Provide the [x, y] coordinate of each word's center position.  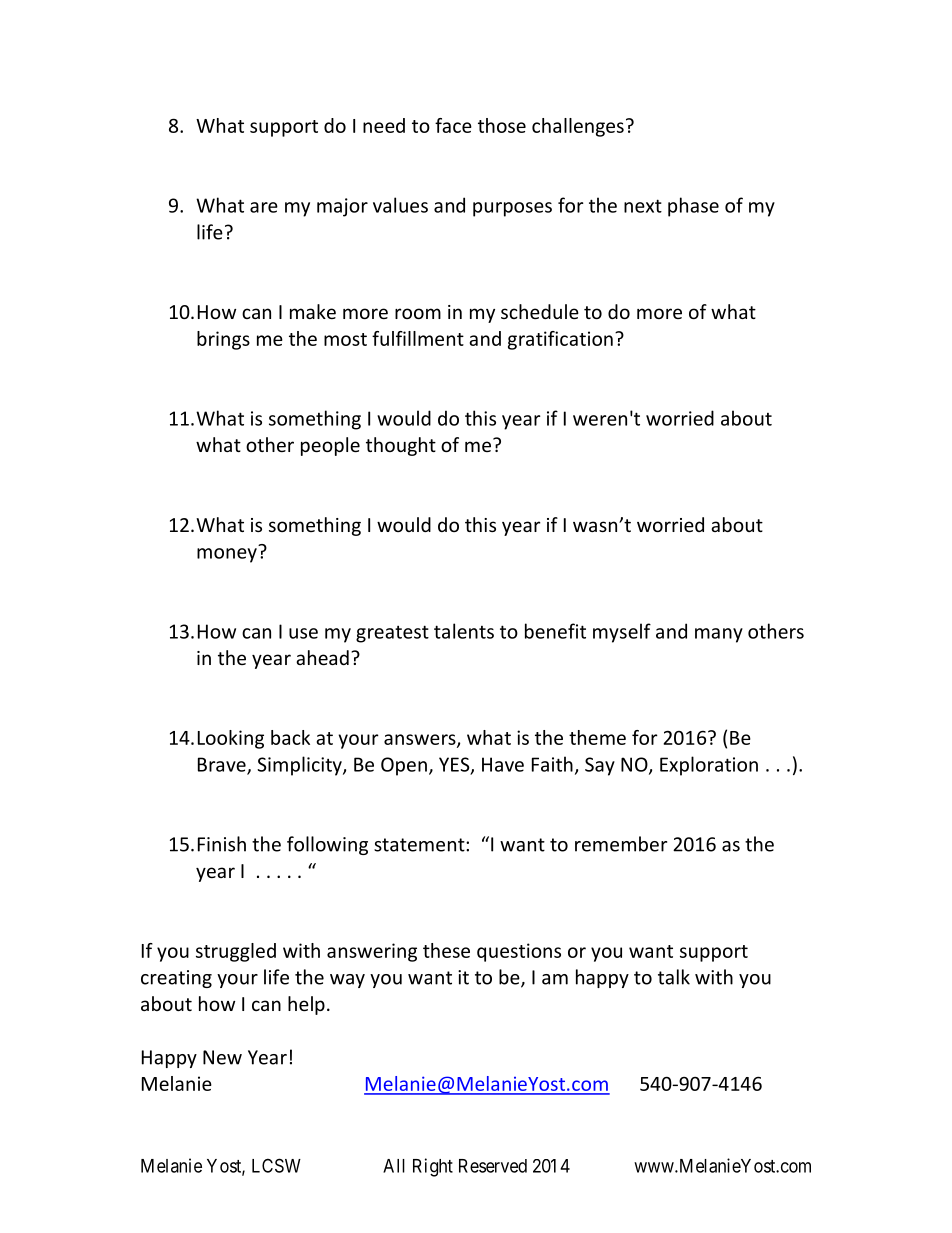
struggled [236, 952]
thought [401, 446]
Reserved [493, 1166]
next [643, 206]
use [303, 633]
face [453, 125]
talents [464, 631]
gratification [560, 340]
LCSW [276, 1165]
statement [420, 845]
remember [621, 844]
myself [622, 633]
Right [433, 1167]
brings [223, 340]
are [264, 207]
